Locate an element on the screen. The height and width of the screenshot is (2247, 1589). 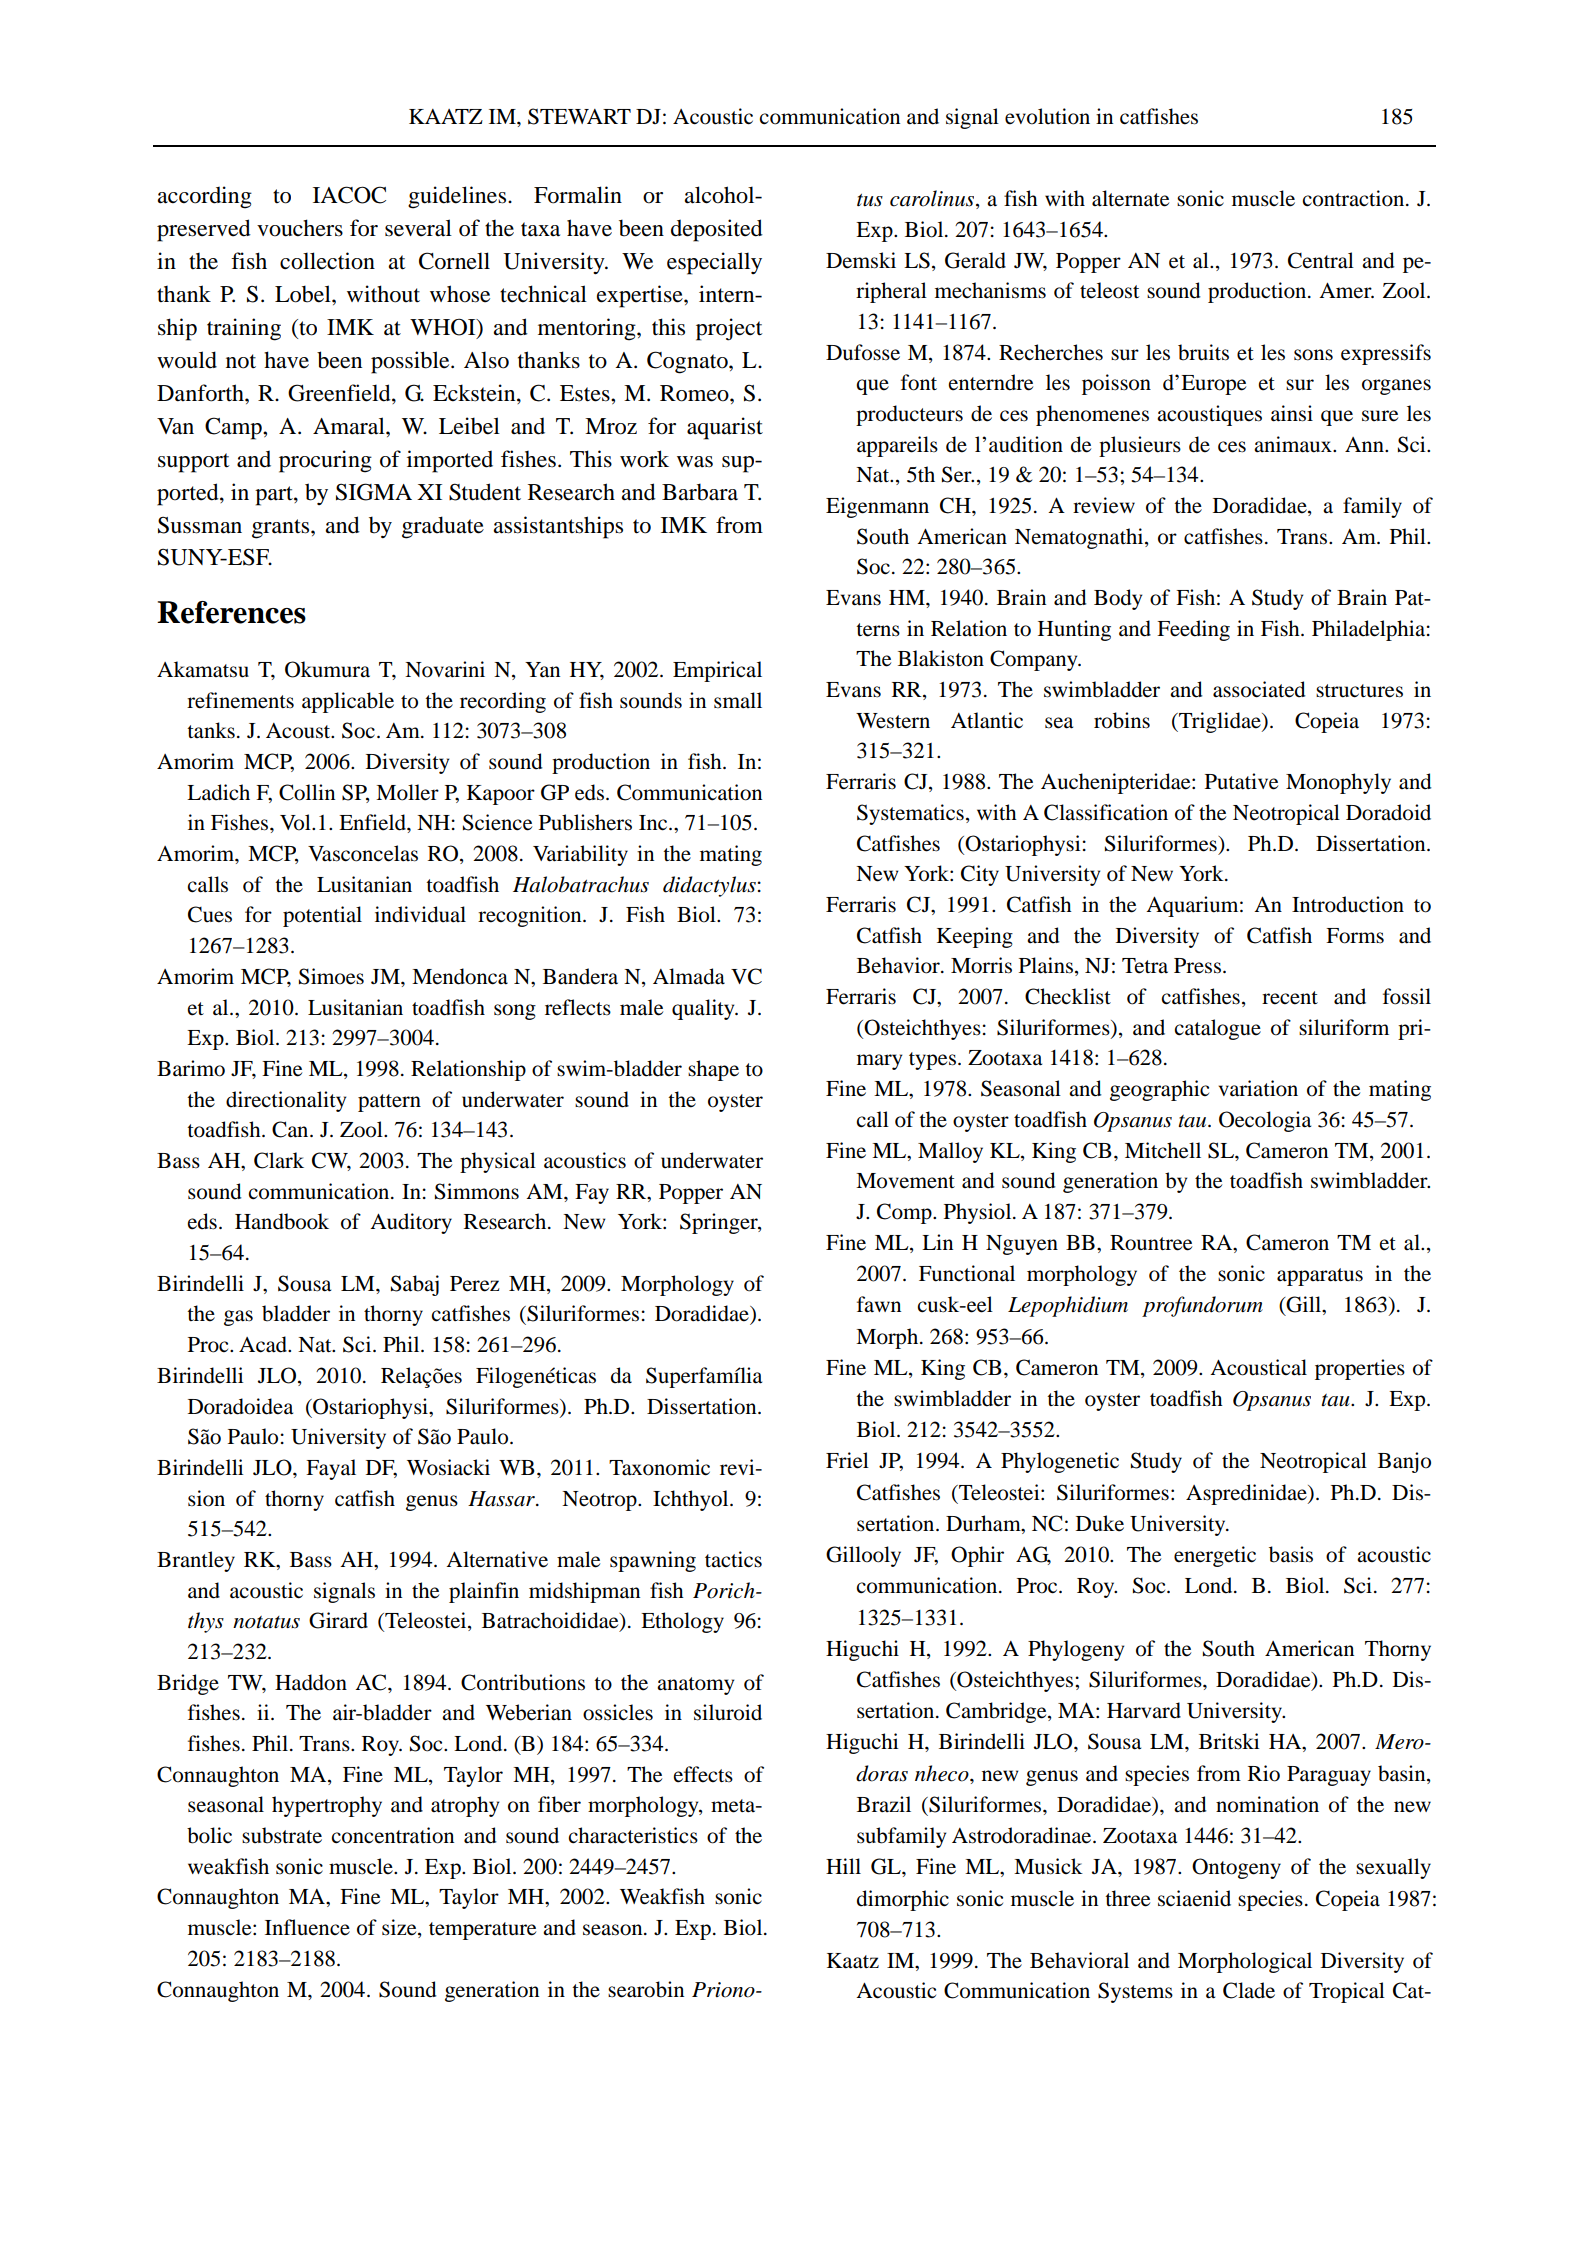
deposited is located at coordinates (717, 230).
